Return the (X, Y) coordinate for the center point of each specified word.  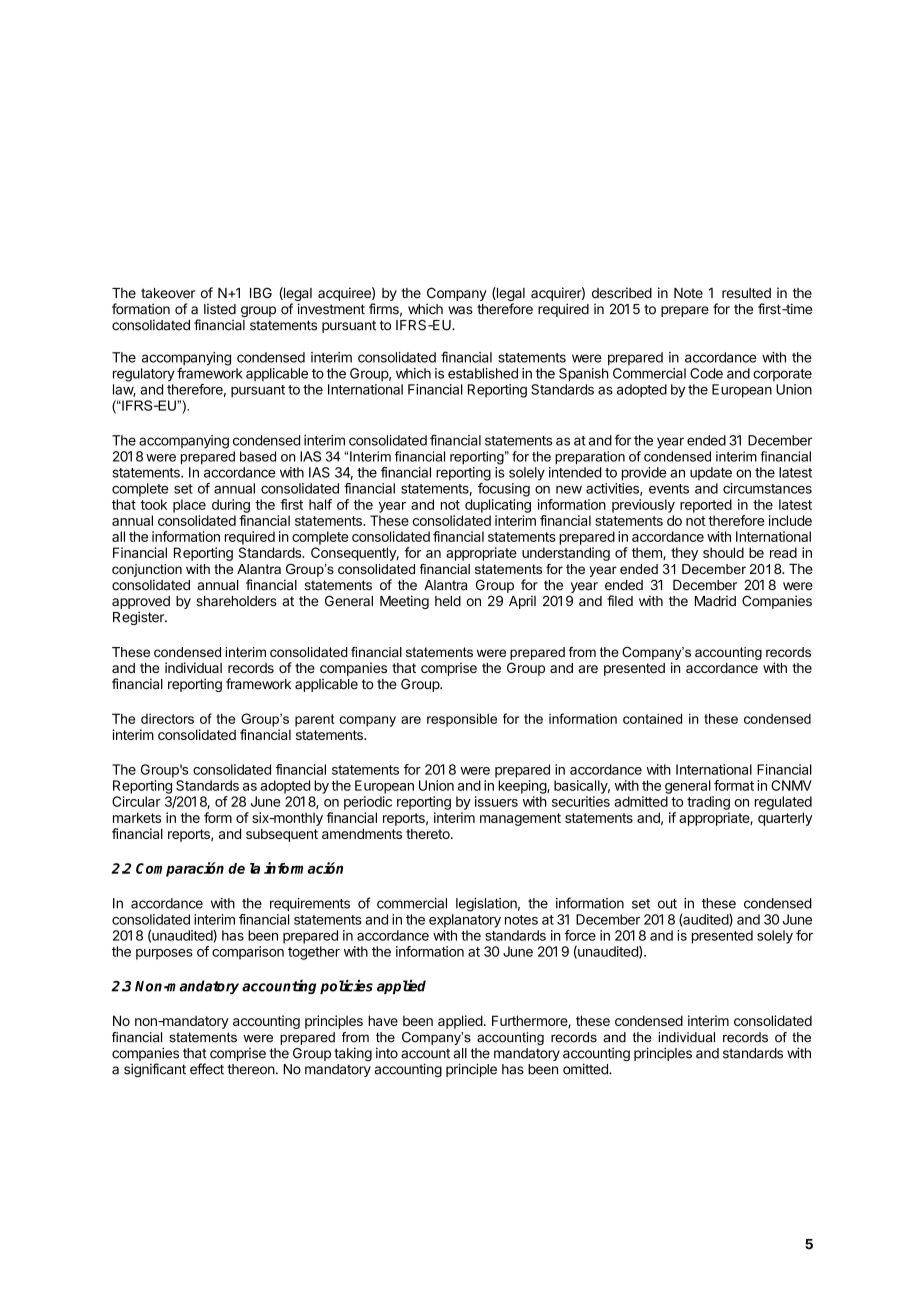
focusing (504, 490)
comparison (248, 953)
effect (207, 1069)
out (667, 904)
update (711, 474)
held (448, 601)
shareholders (236, 601)
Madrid (715, 601)
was (460, 310)
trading (708, 803)
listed (220, 309)
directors (167, 718)
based (258, 456)
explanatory (465, 921)
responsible (462, 720)
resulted (746, 293)
